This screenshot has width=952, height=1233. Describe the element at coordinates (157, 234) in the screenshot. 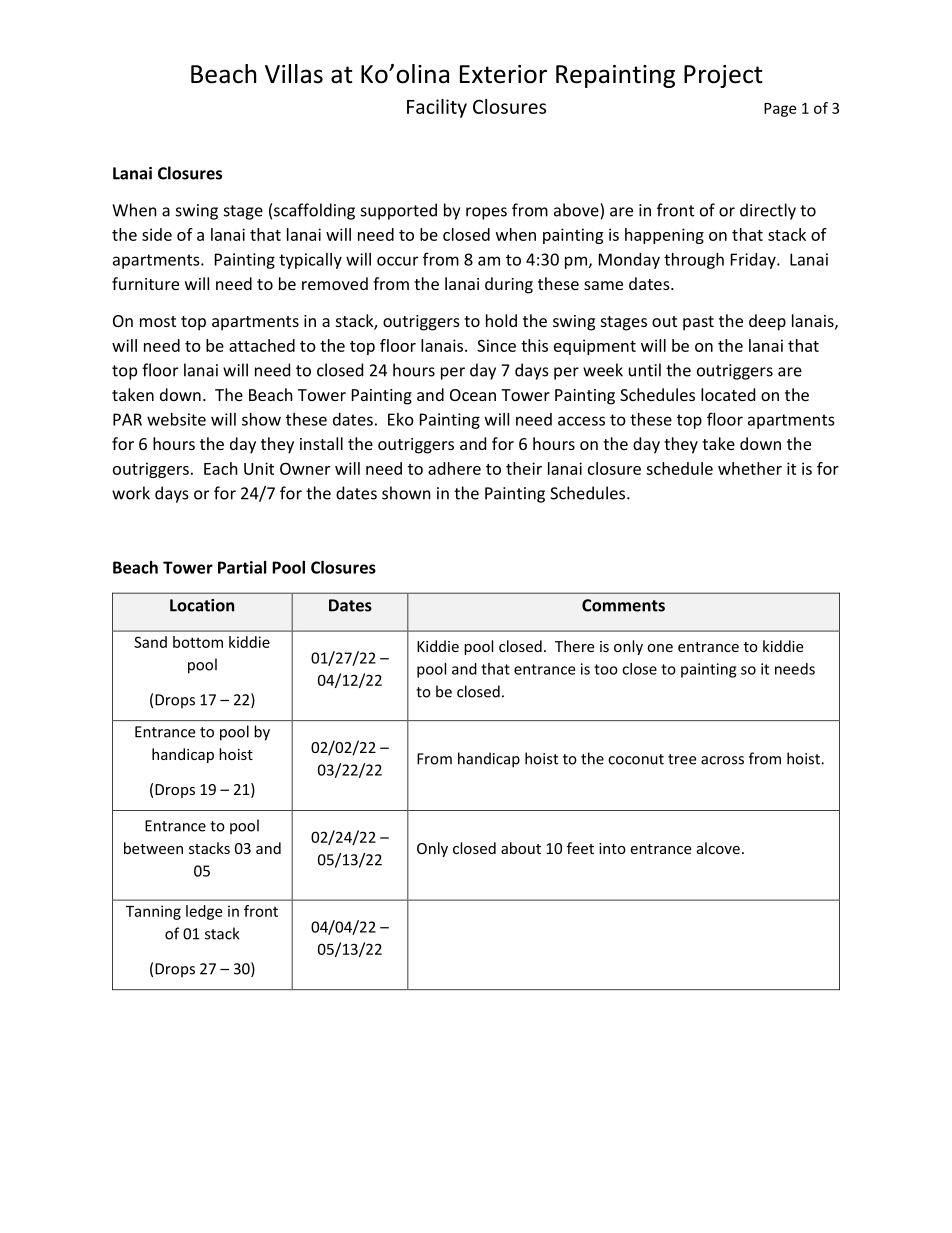

I see `side` at that location.
